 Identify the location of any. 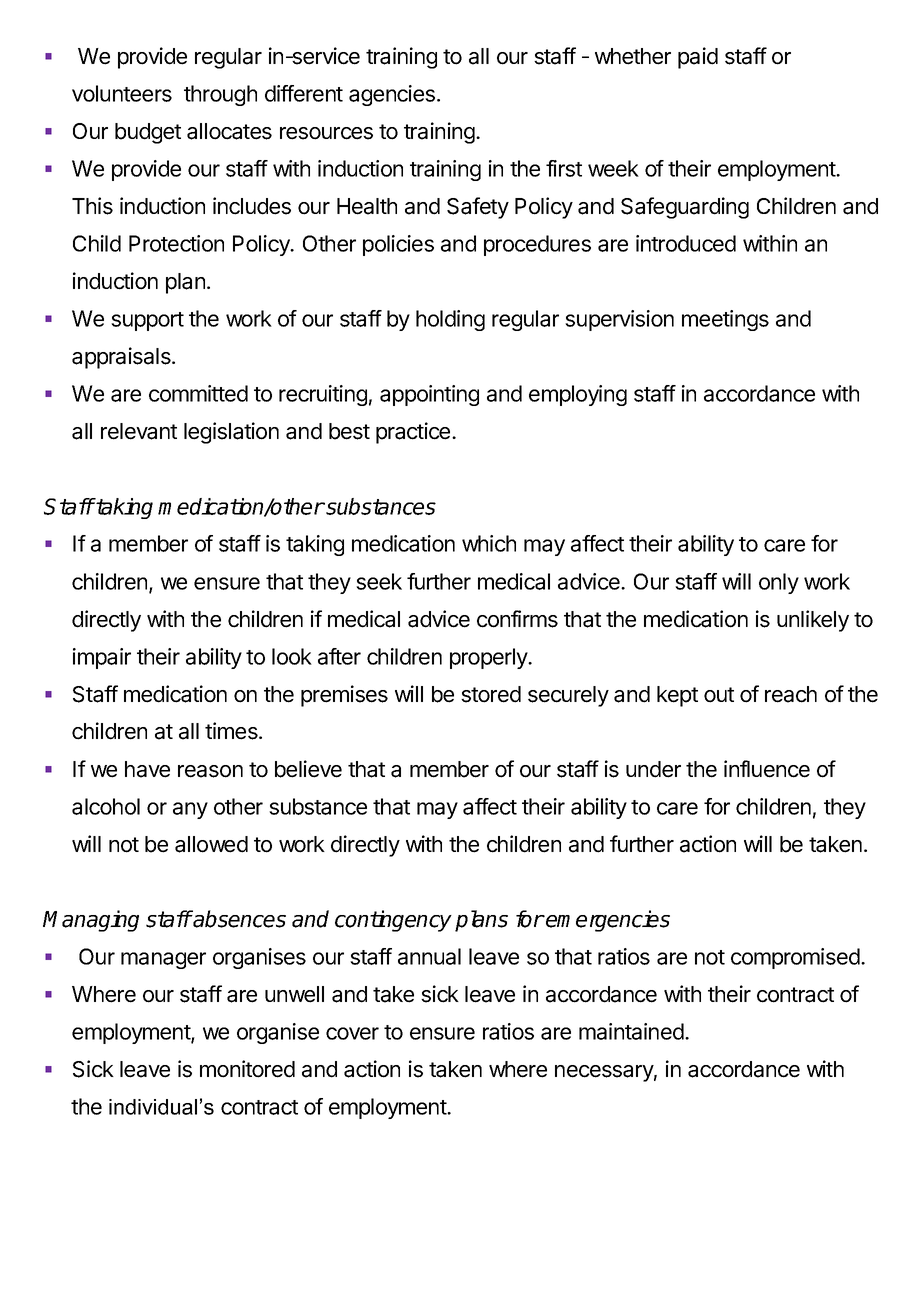
(190, 810).
